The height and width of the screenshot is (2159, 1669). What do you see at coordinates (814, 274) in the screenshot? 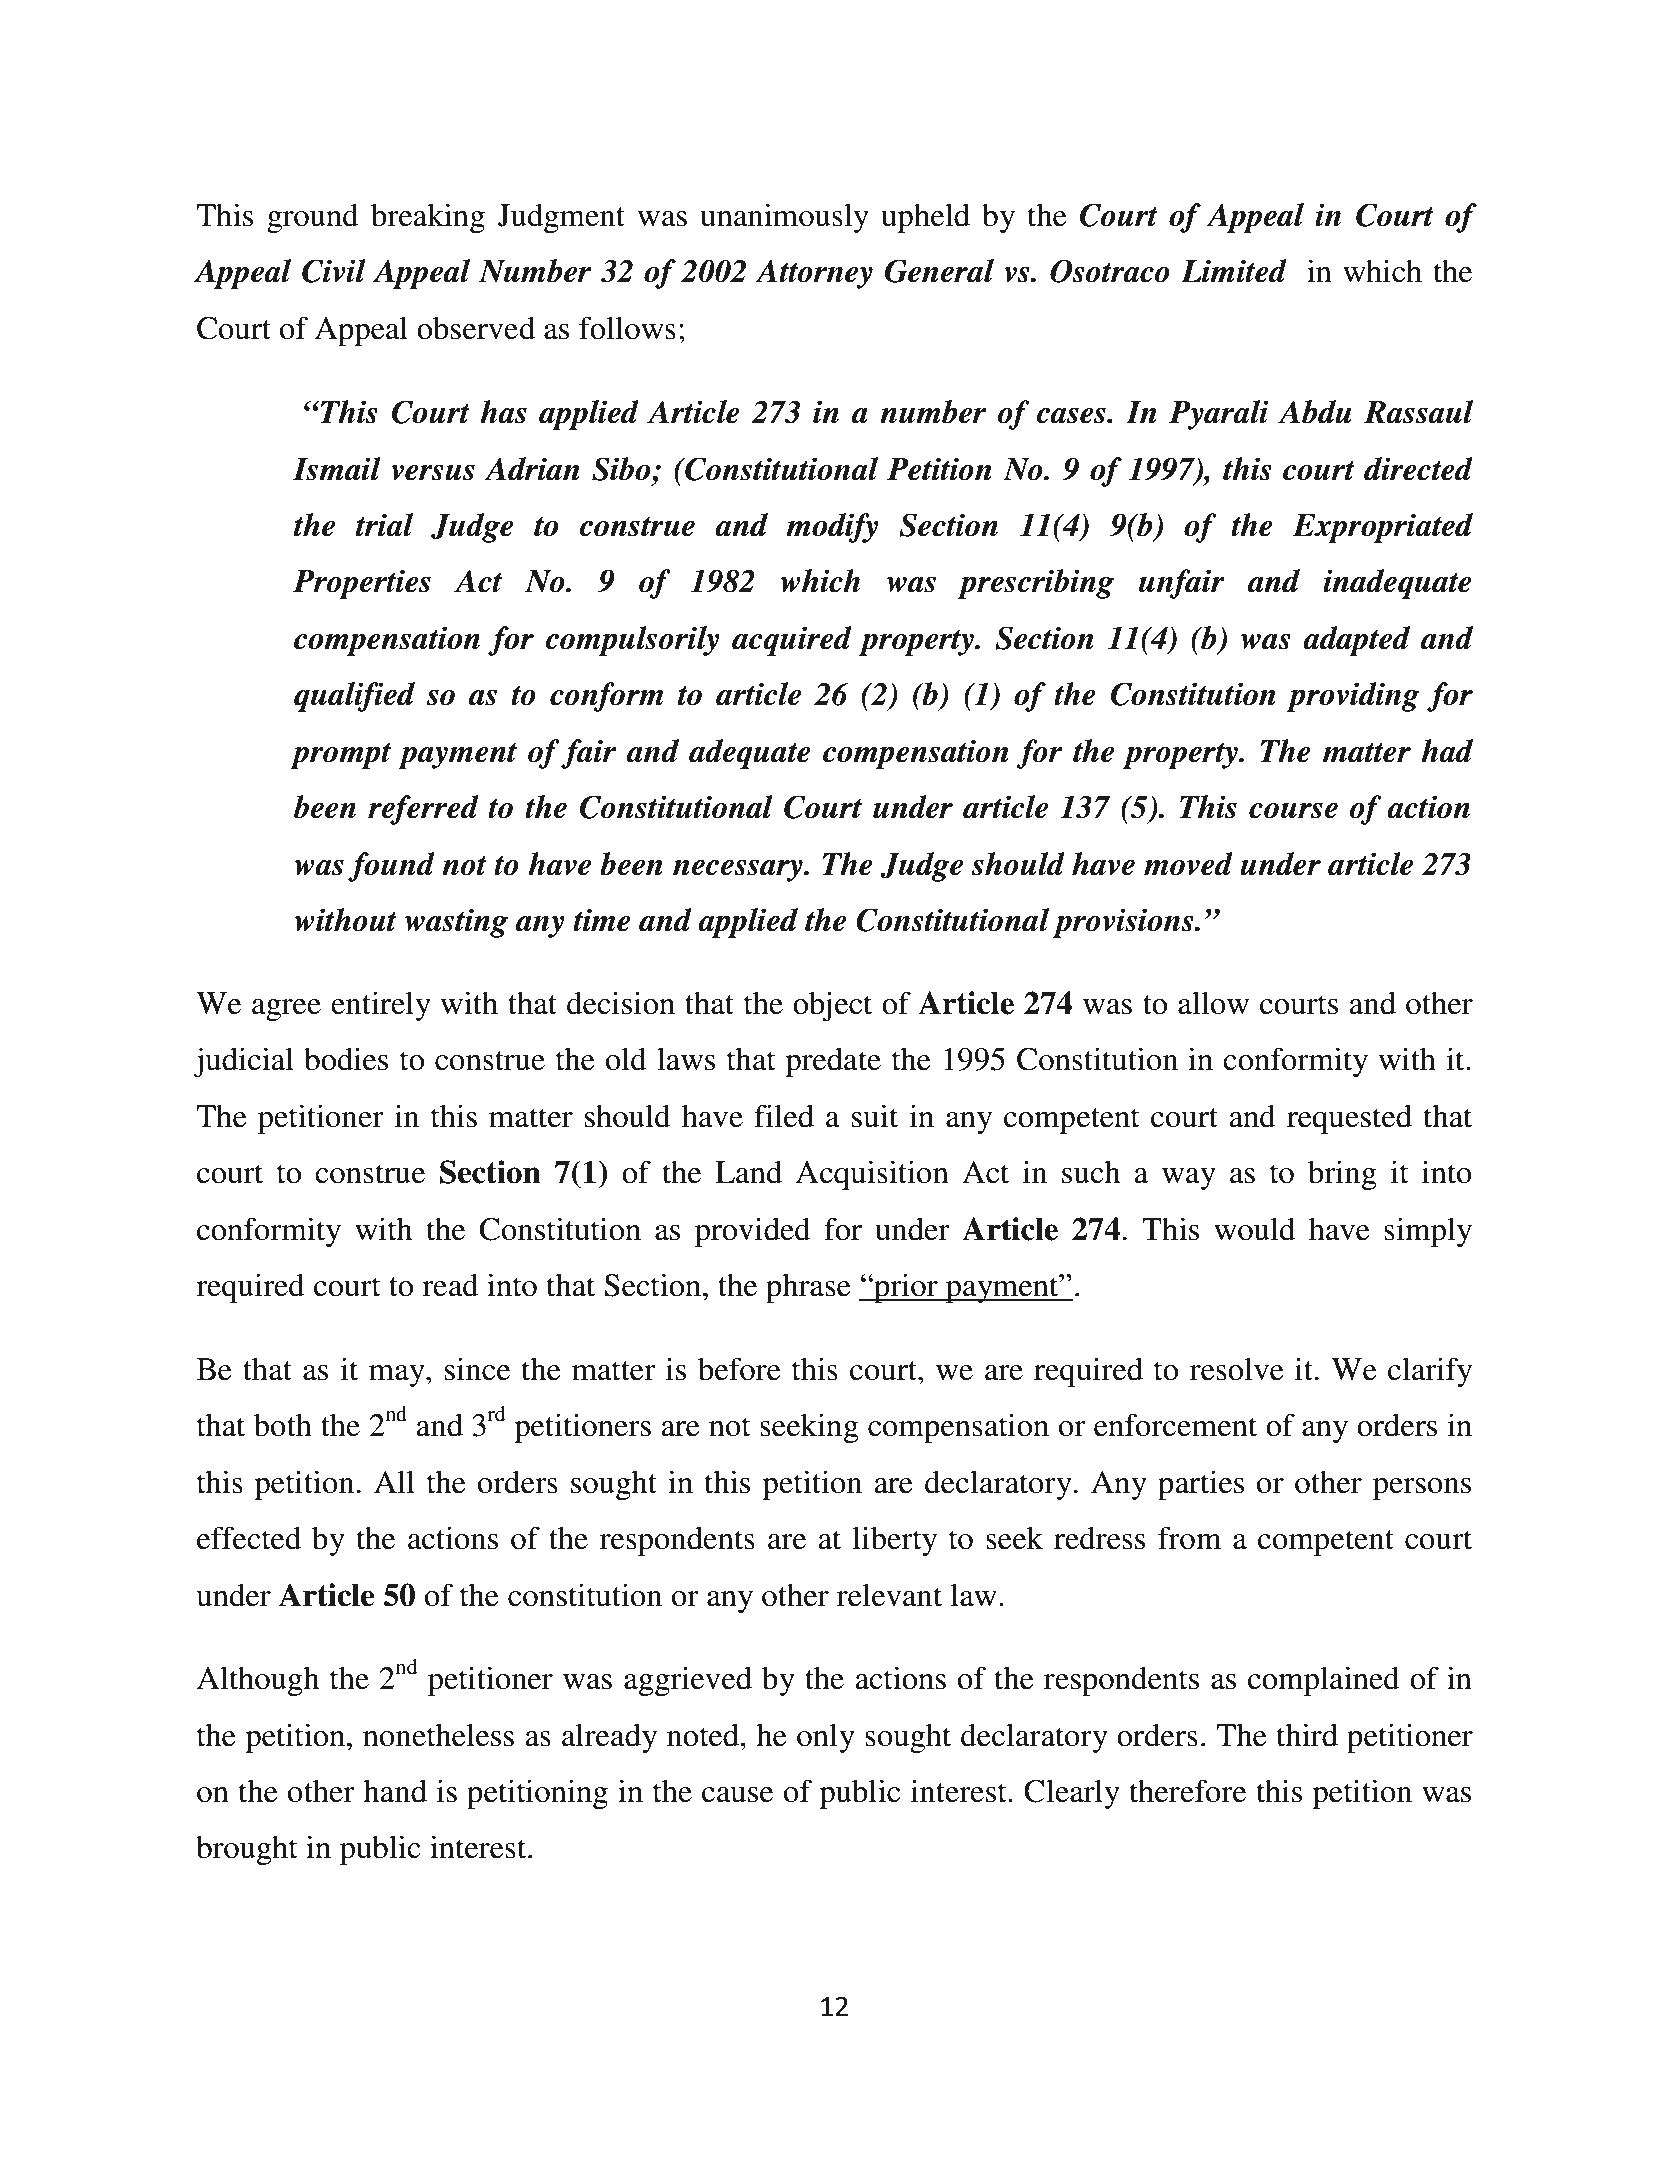
I see `Attorney` at bounding box center [814, 274].
